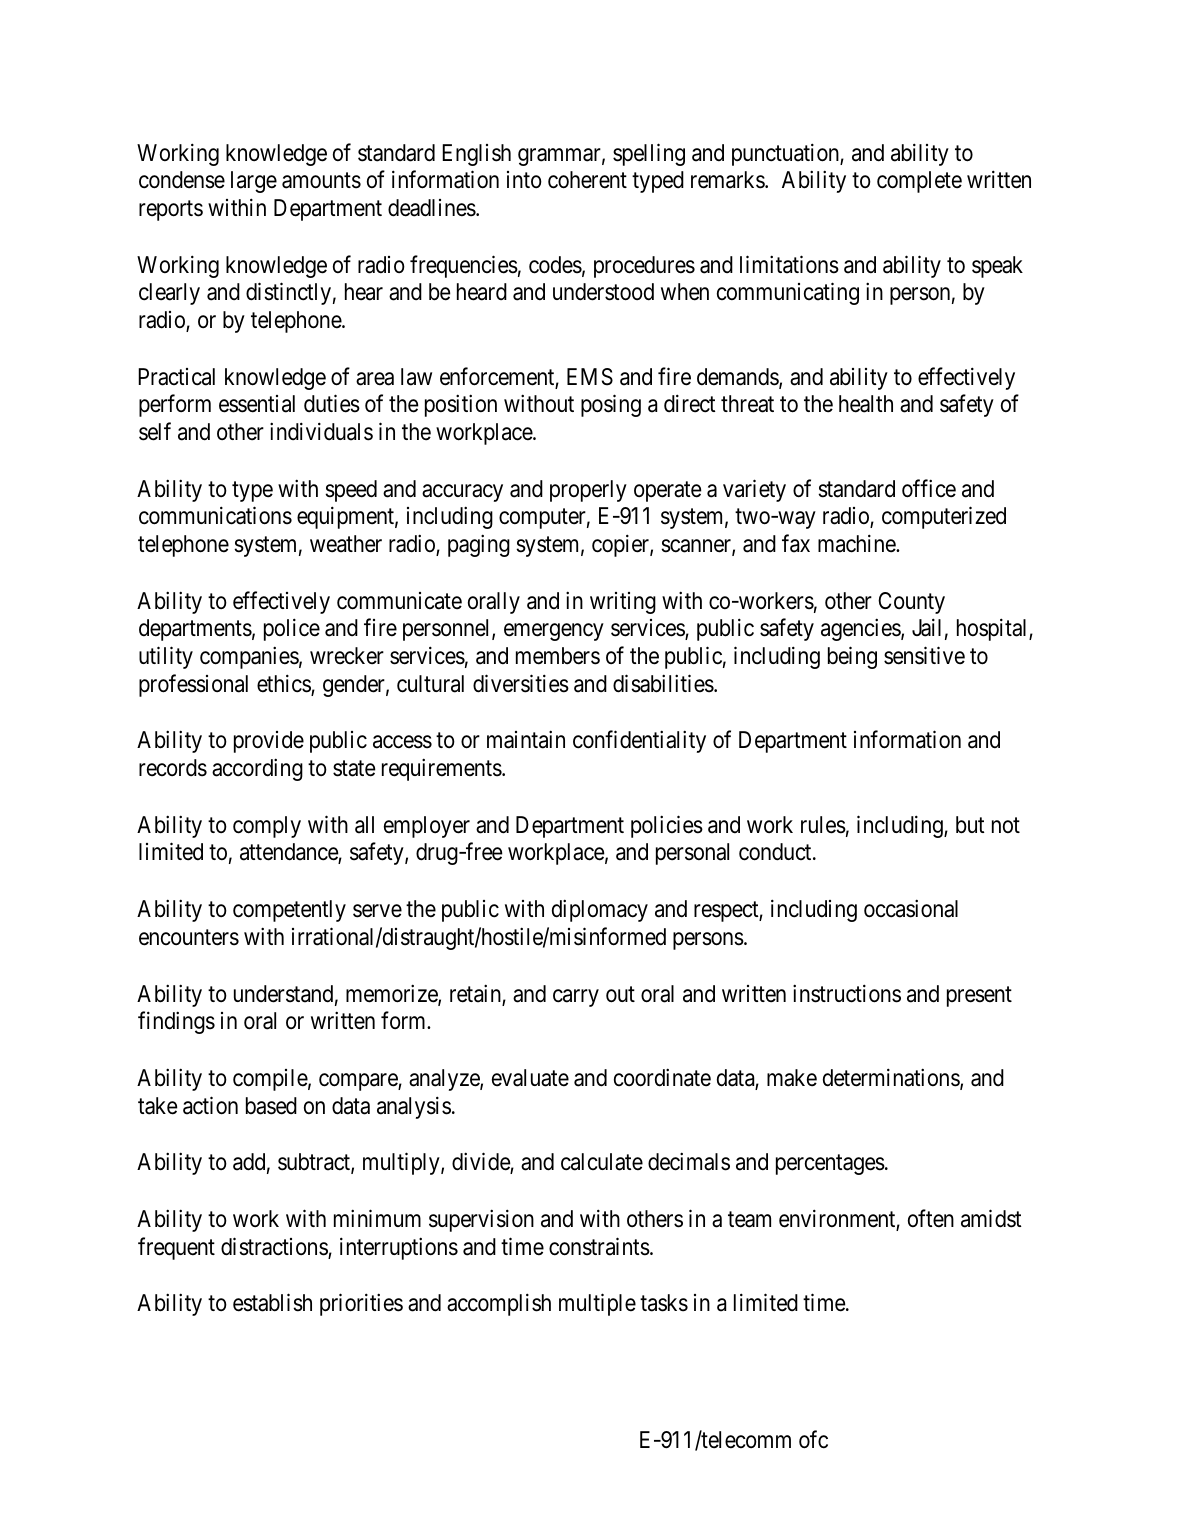  I want to click on establish, so click(272, 1303).
